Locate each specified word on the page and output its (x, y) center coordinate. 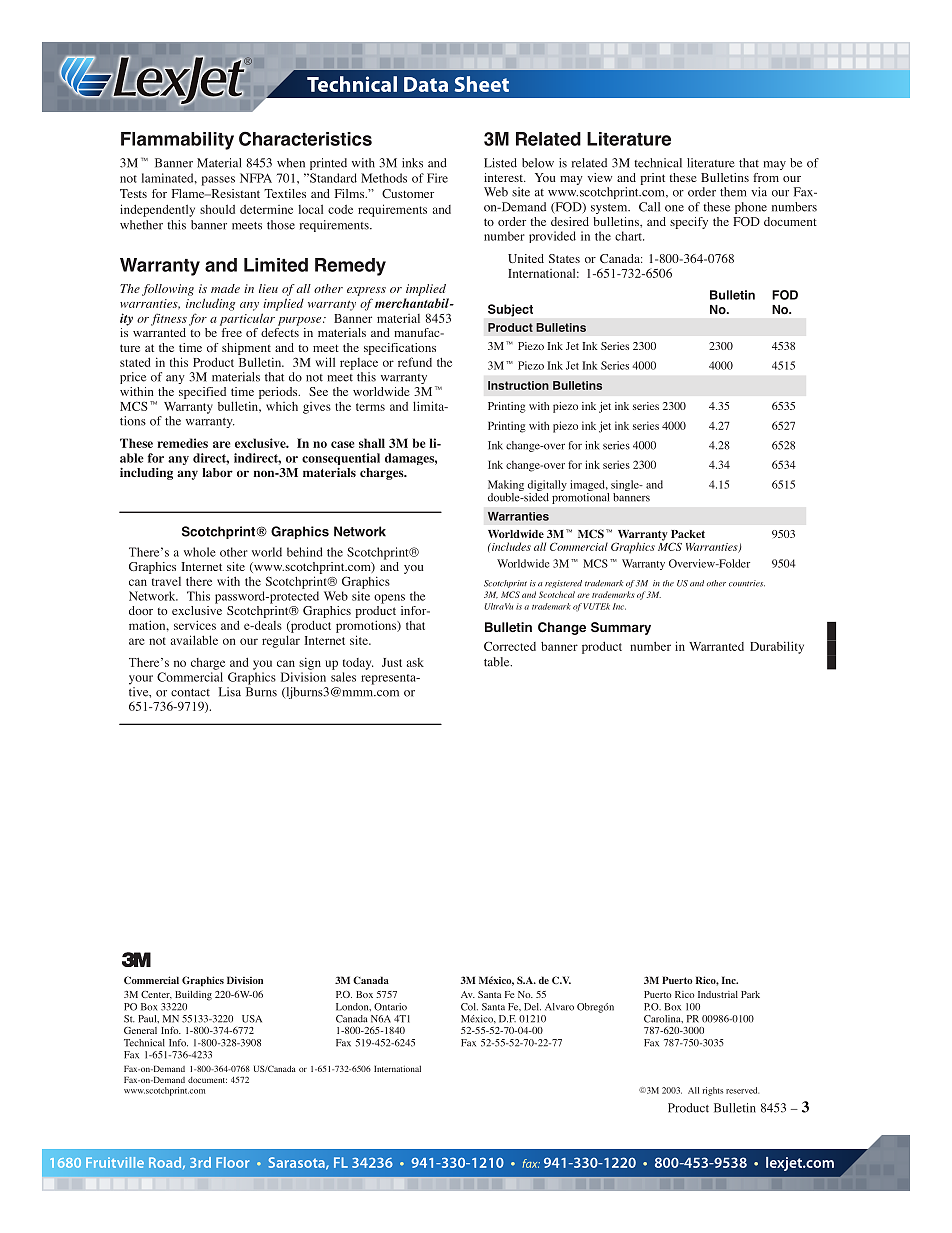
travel (166, 581)
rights (713, 1091)
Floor (232, 1162)
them (733, 192)
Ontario (390, 1007)
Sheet (482, 84)
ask (415, 662)
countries (747, 583)
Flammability (177, 141)
